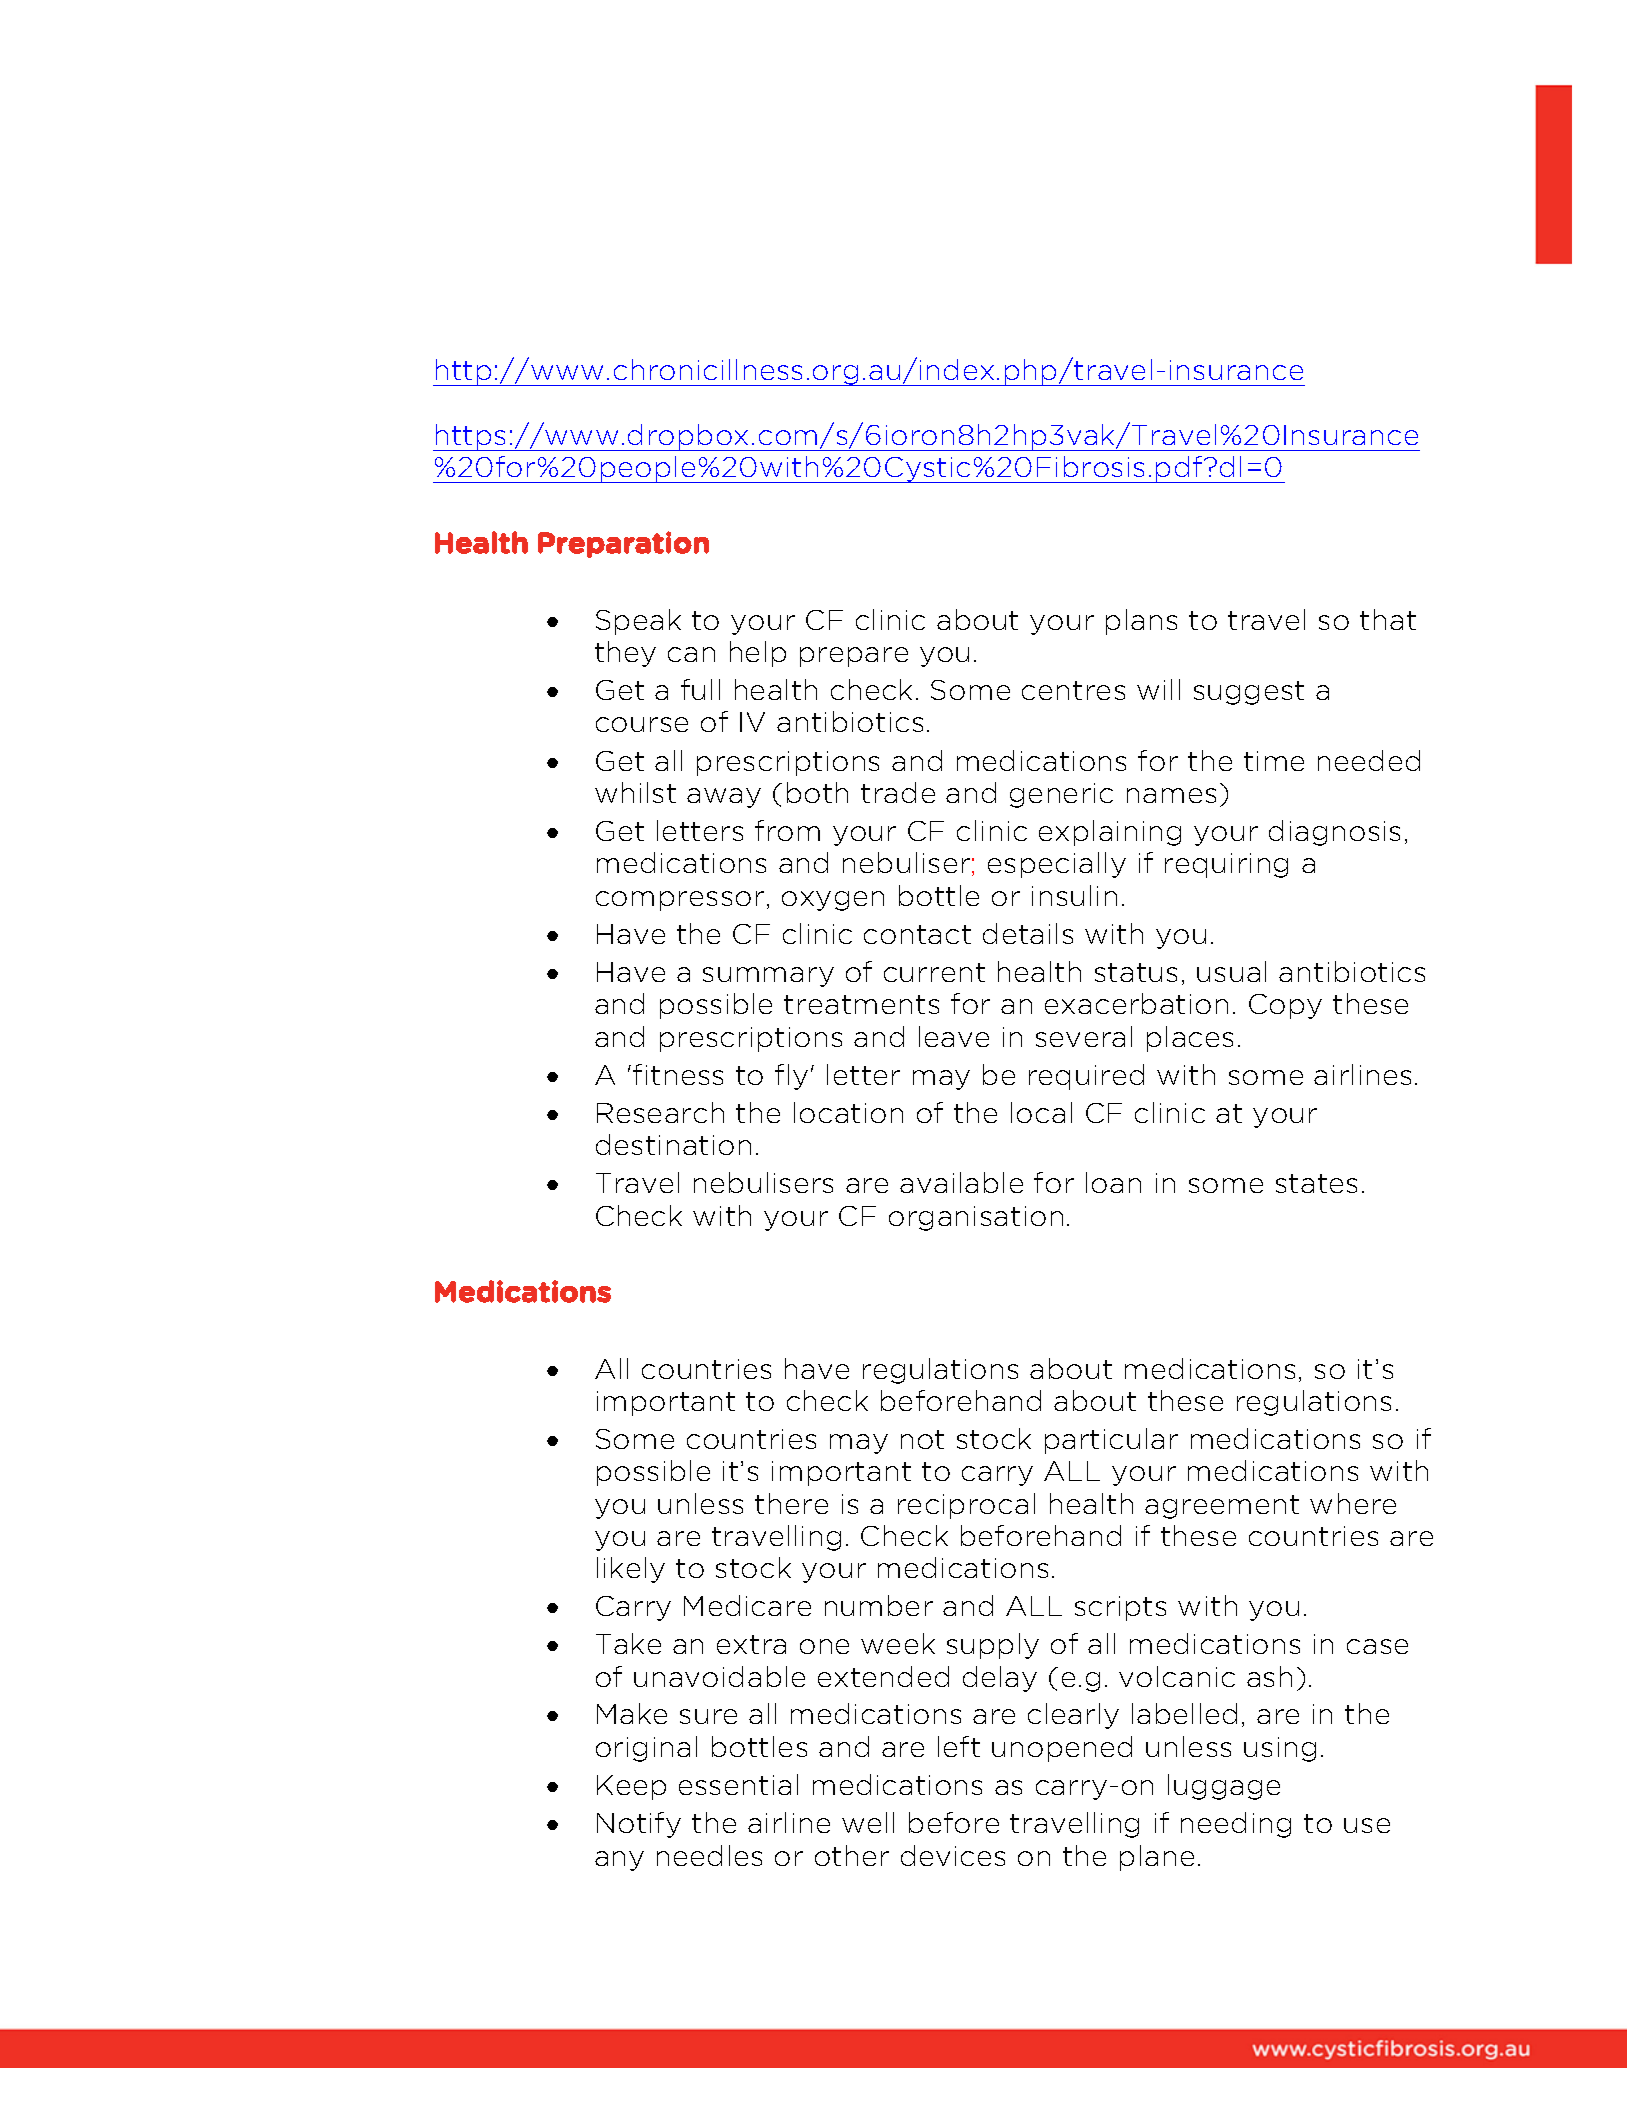  I want to click on that, so click(1388, 619).
